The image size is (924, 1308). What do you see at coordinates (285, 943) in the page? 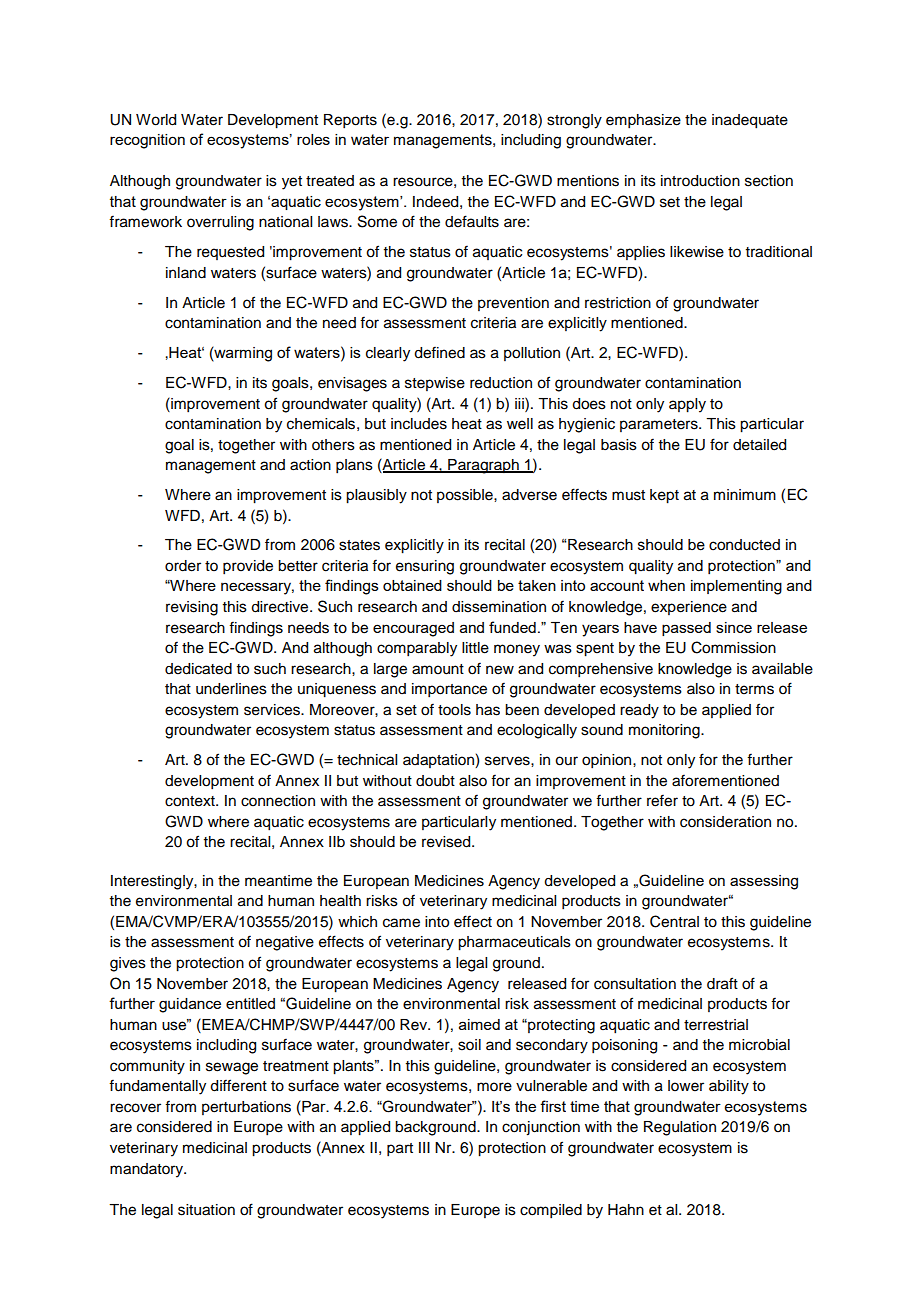
I see `negative` at bounding box center [285, 943].
